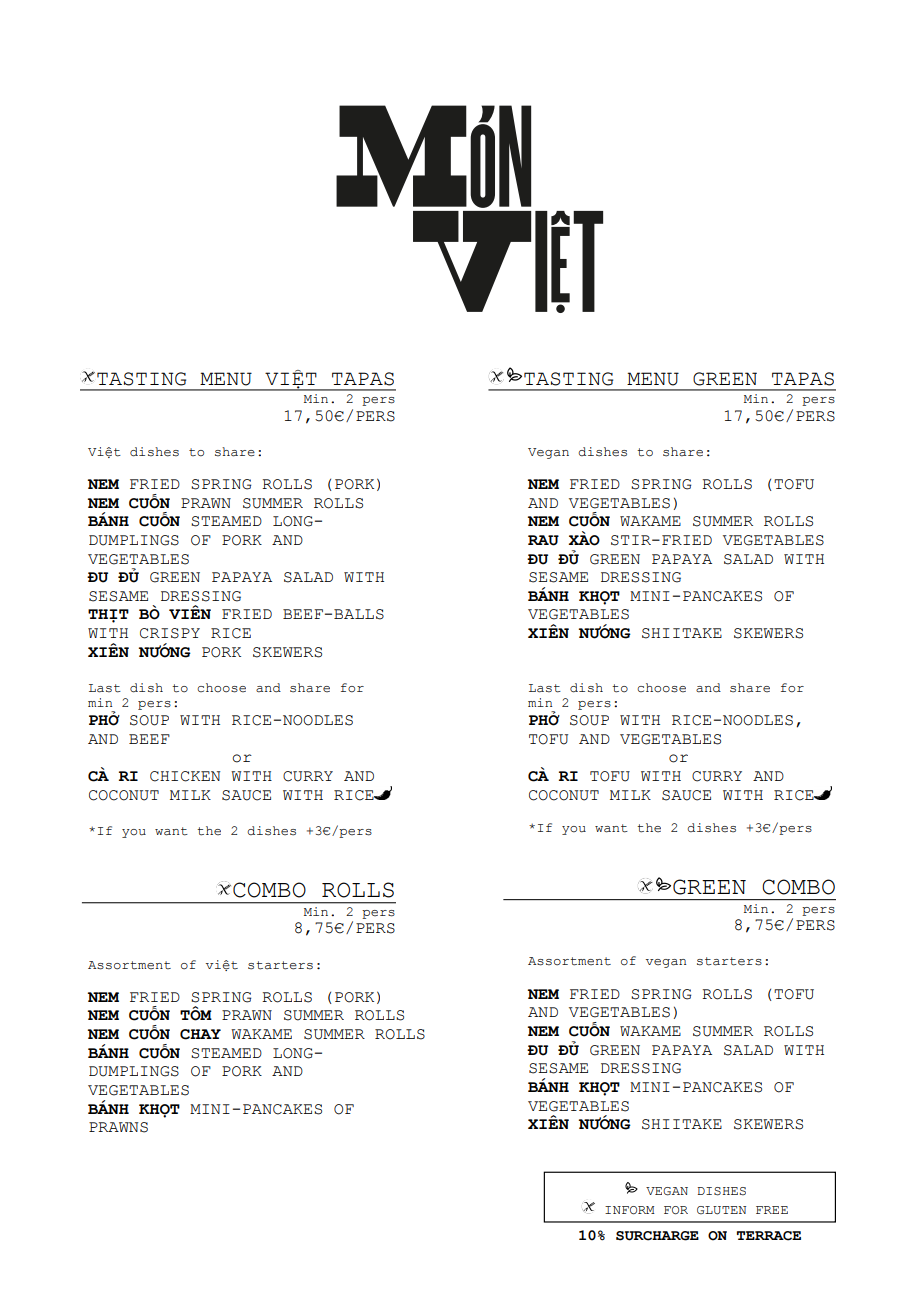  I want to click on CHICKEN, so click(185, 776).
